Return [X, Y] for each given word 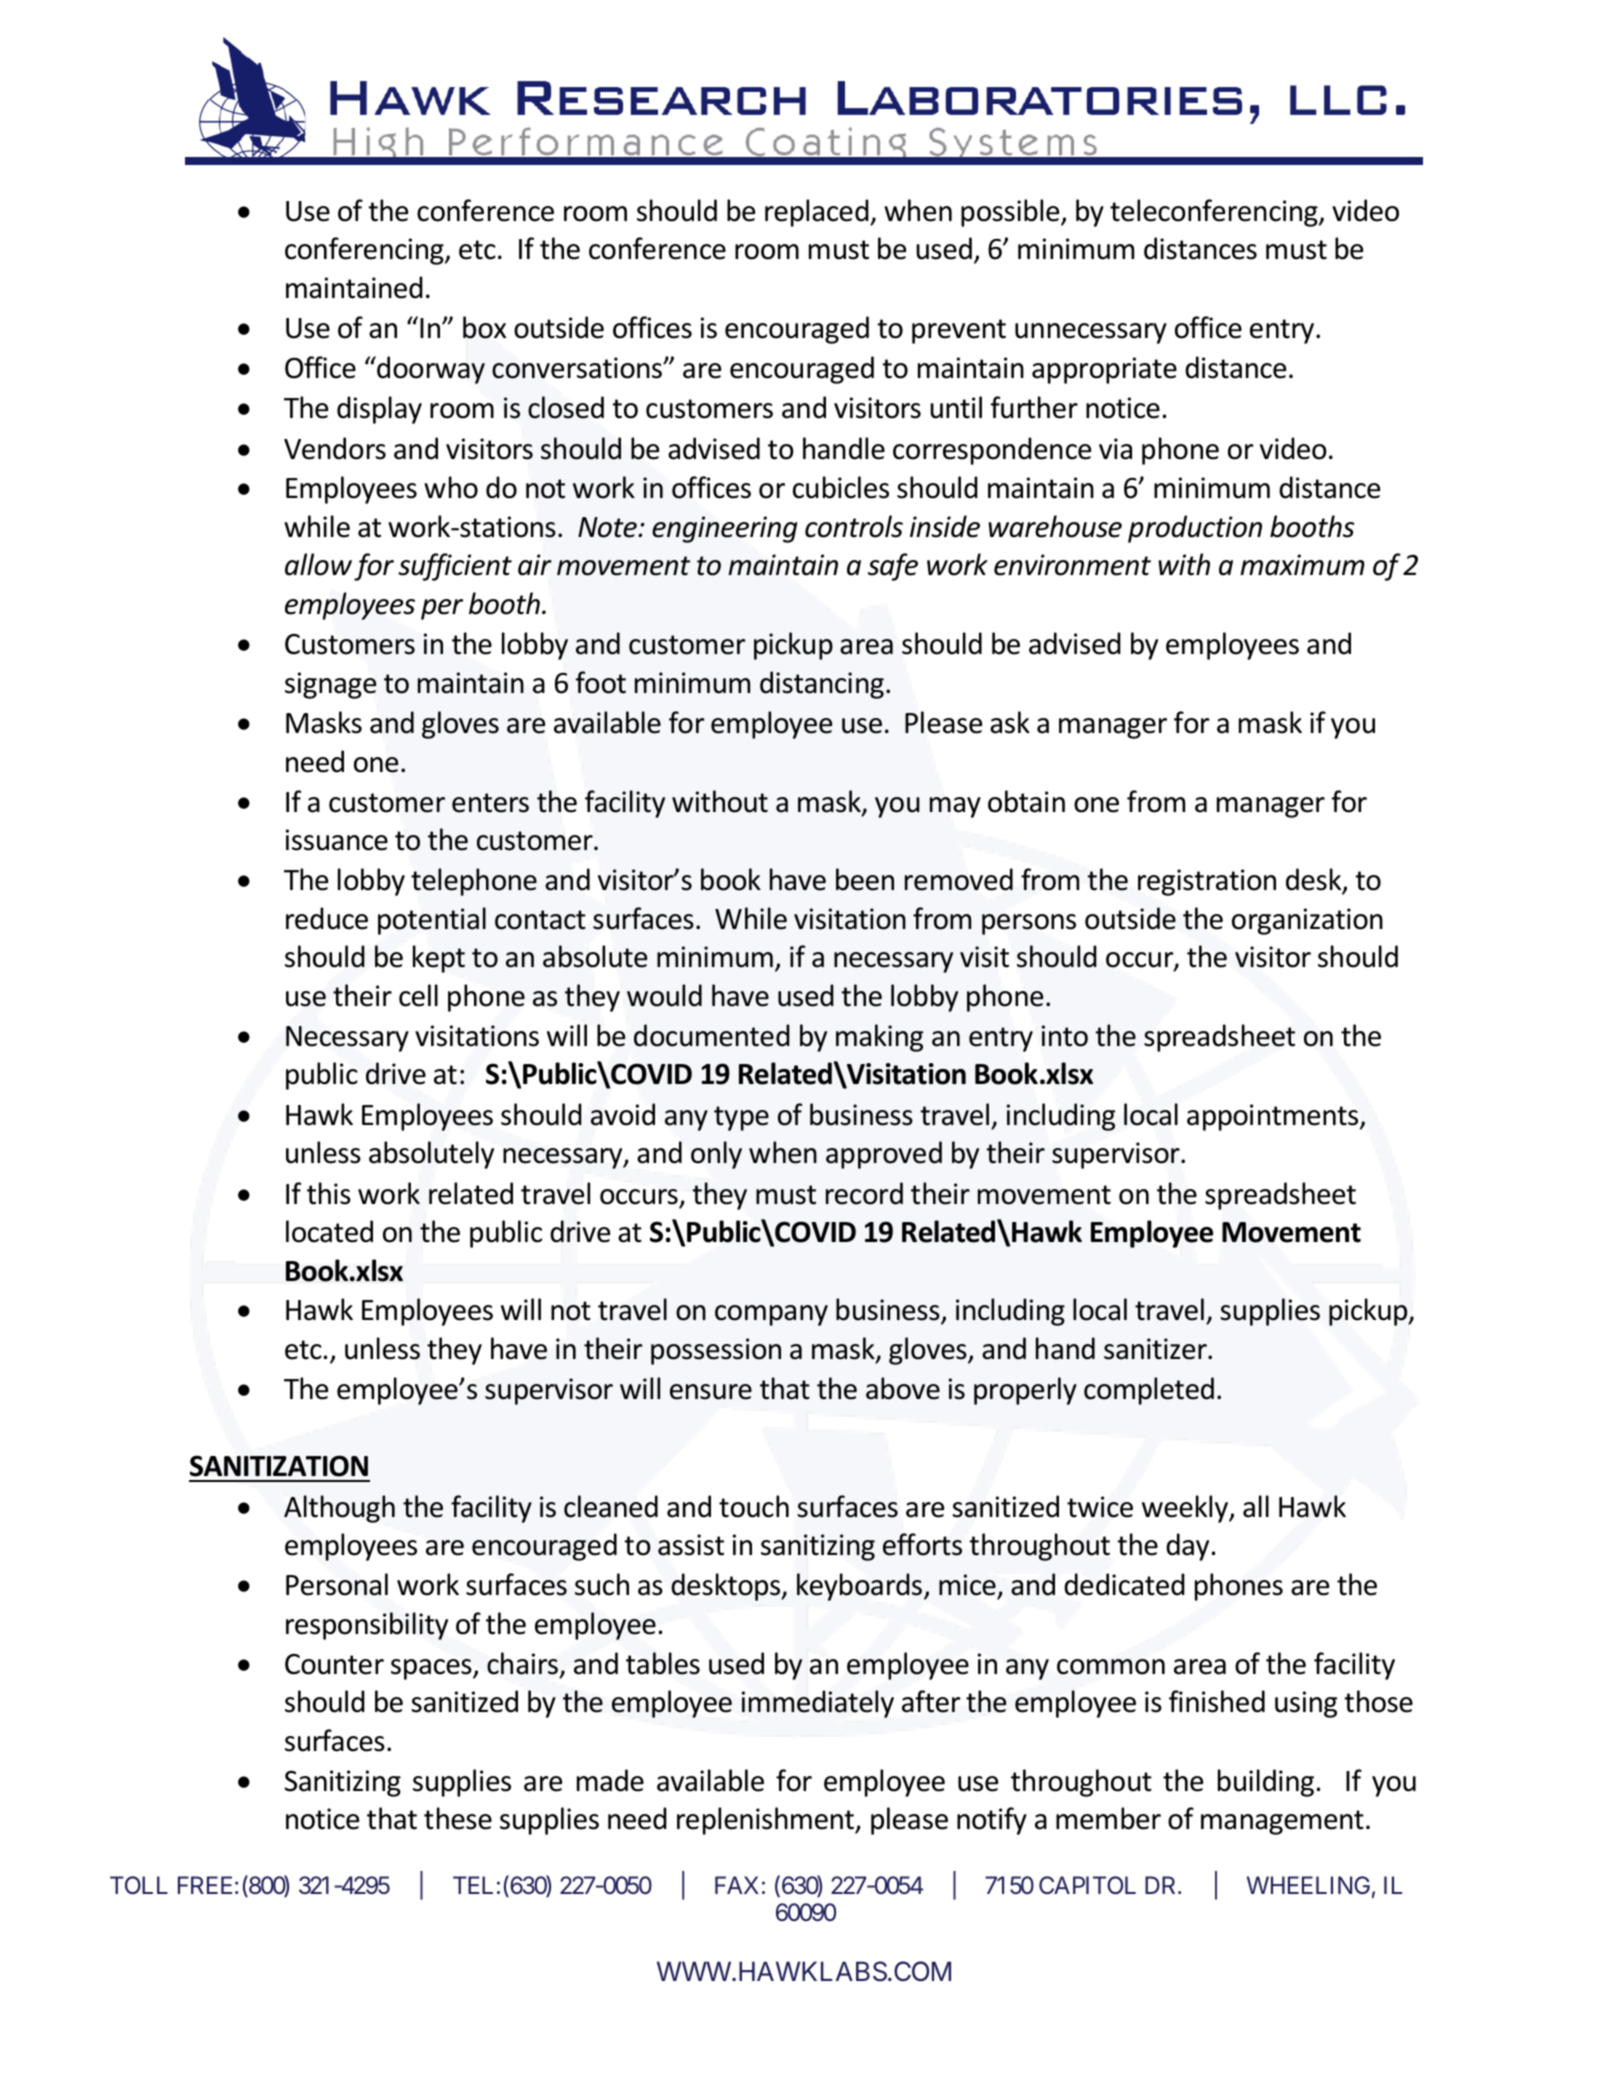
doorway [430, 370]
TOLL [139, 1885]
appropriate [1104, 370]
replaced [818, 213]
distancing [822, 685]
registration [1207, 882]
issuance [337, 840]
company [771, 1315]
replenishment [766, 1821]
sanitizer [1156, 1349]
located [329, 1231]
